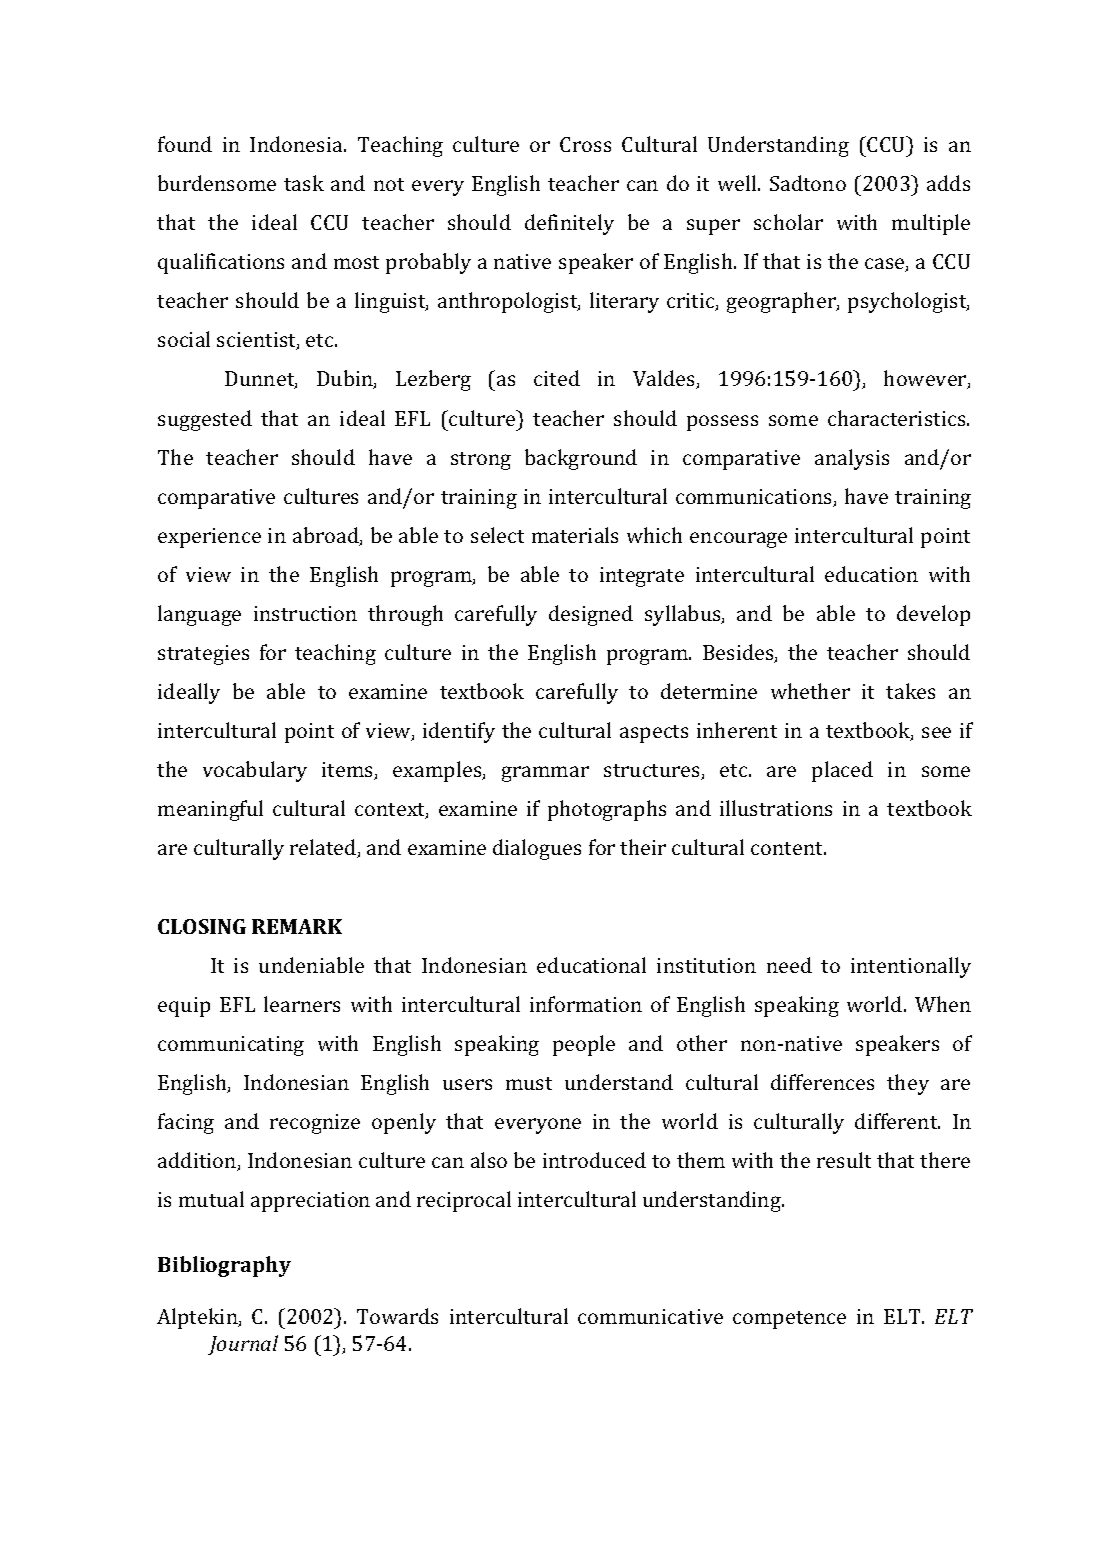 The height and width of the screenshot is (1559, 1103). Describe the element at coordinates (304, 183) in the screenshot. I see `task` at that location.
